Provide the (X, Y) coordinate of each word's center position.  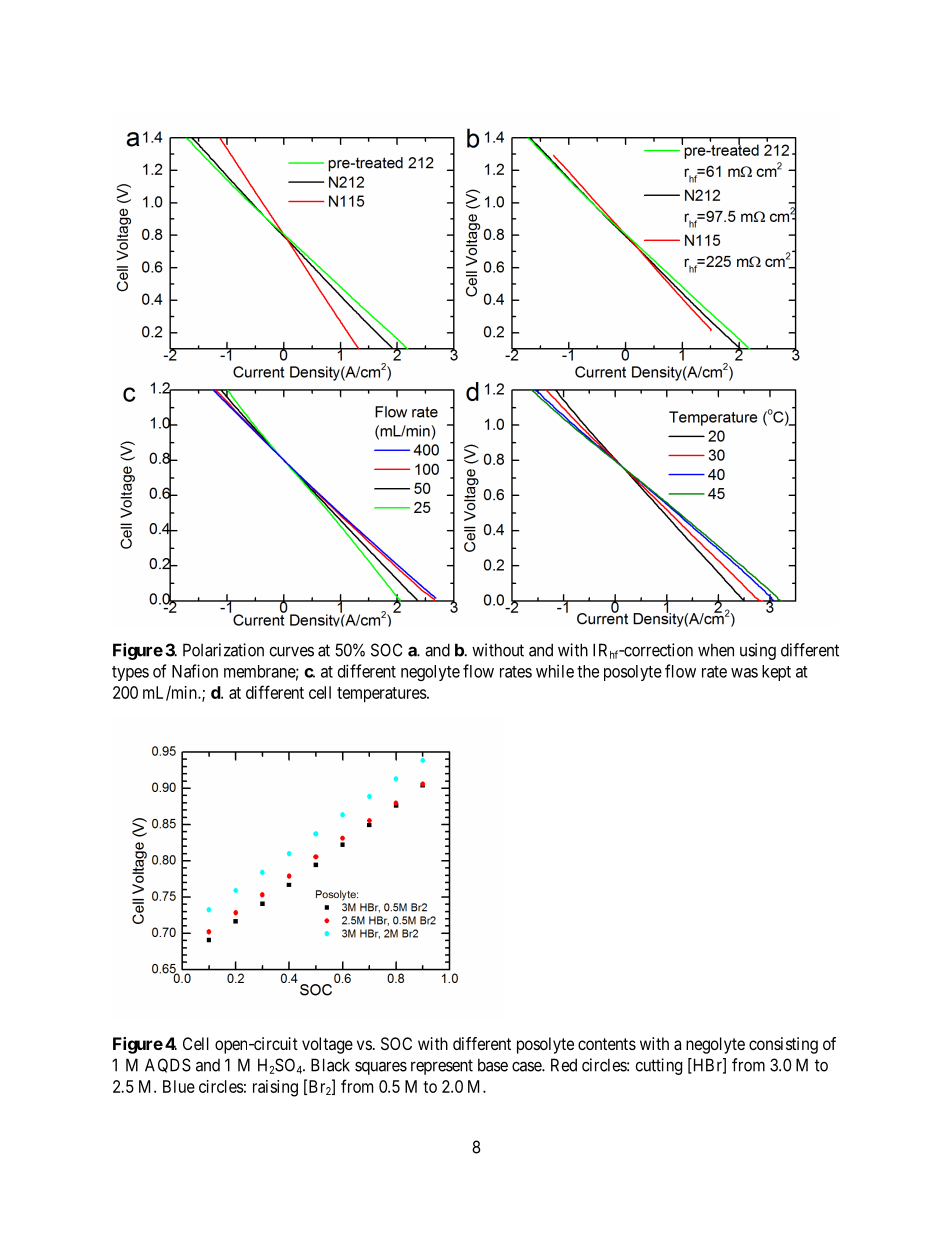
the (588, 671)
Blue (179, 1086)
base (493, 1065)
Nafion (195, 671)
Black (330, 1065)
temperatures (382, 695)
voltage (327, 1045)
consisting (783, 1045)
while (555, 671)
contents (607, 1044)
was (744, 673)
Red (564, 1065)
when (716, 650)
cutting (659, 1066)
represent (442, 1067)
